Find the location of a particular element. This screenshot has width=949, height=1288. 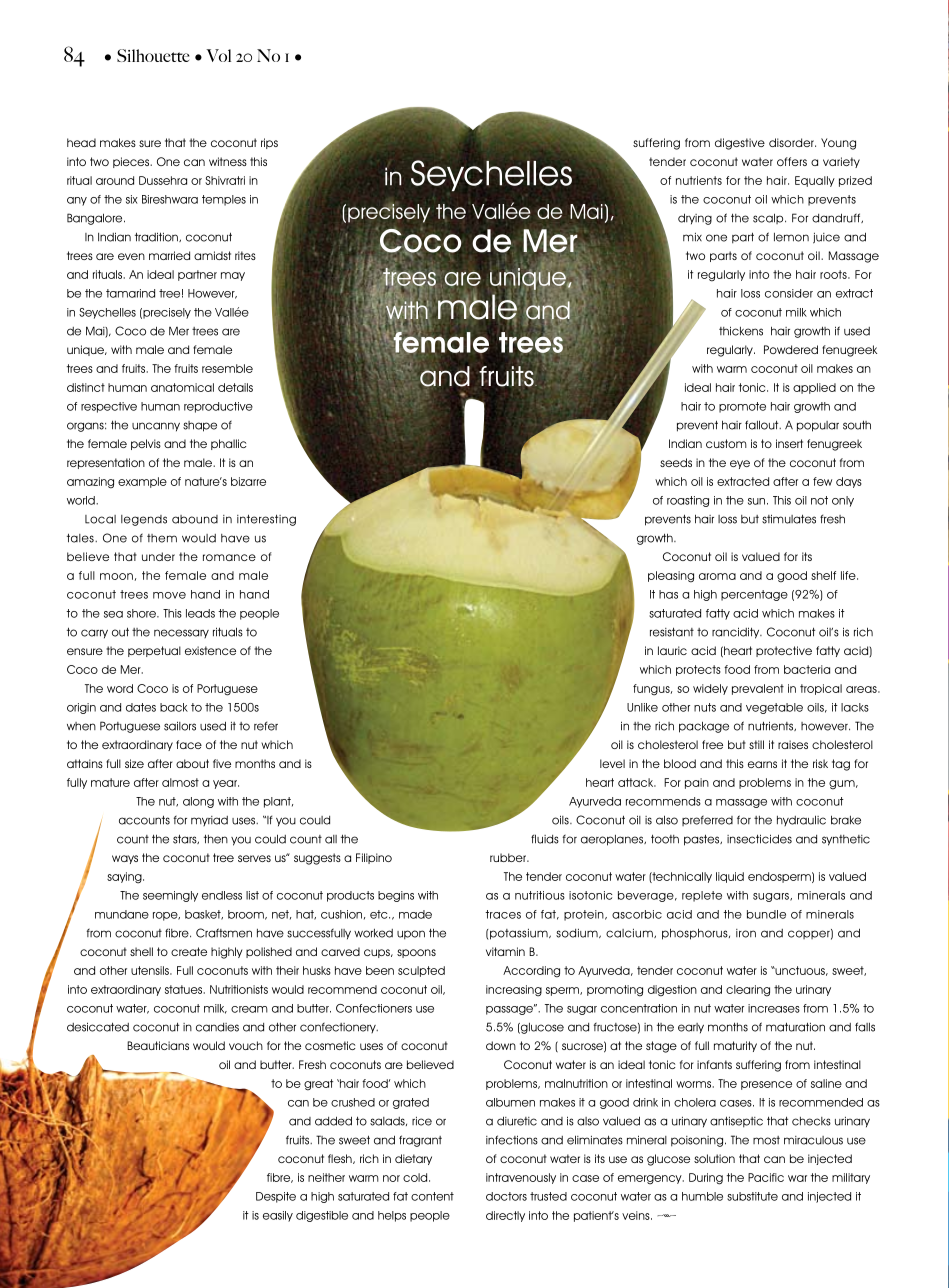

Despite is located at coordinates (276, 1197).
